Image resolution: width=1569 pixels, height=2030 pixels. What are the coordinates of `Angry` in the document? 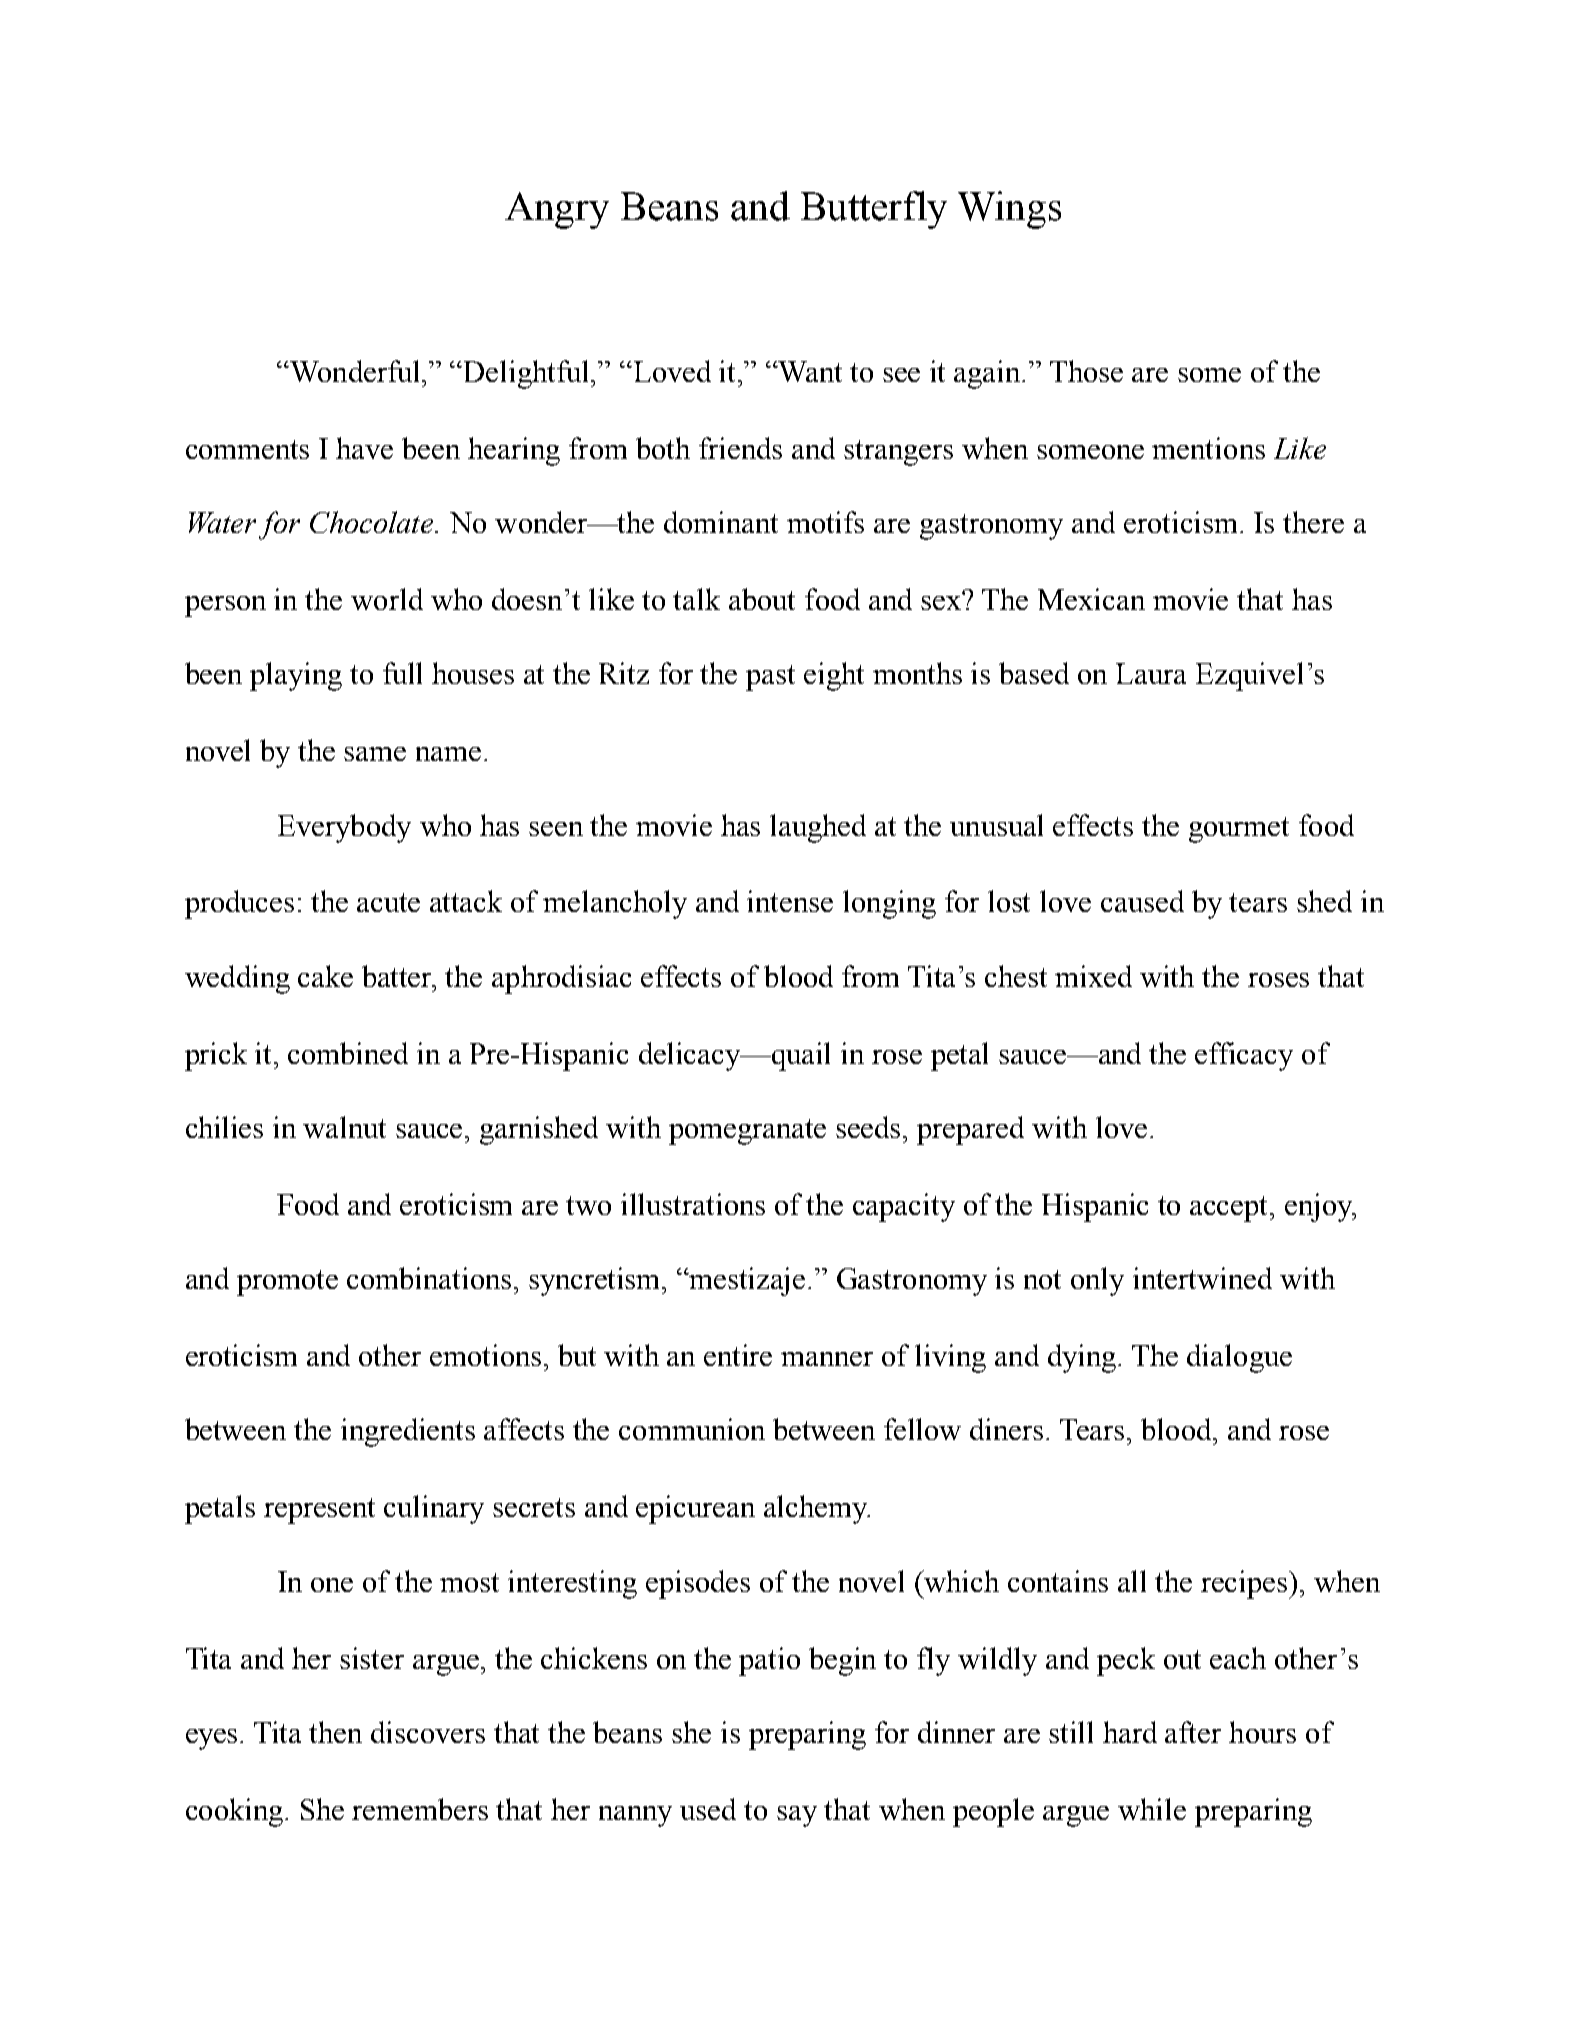 It's located at (557, 210).
